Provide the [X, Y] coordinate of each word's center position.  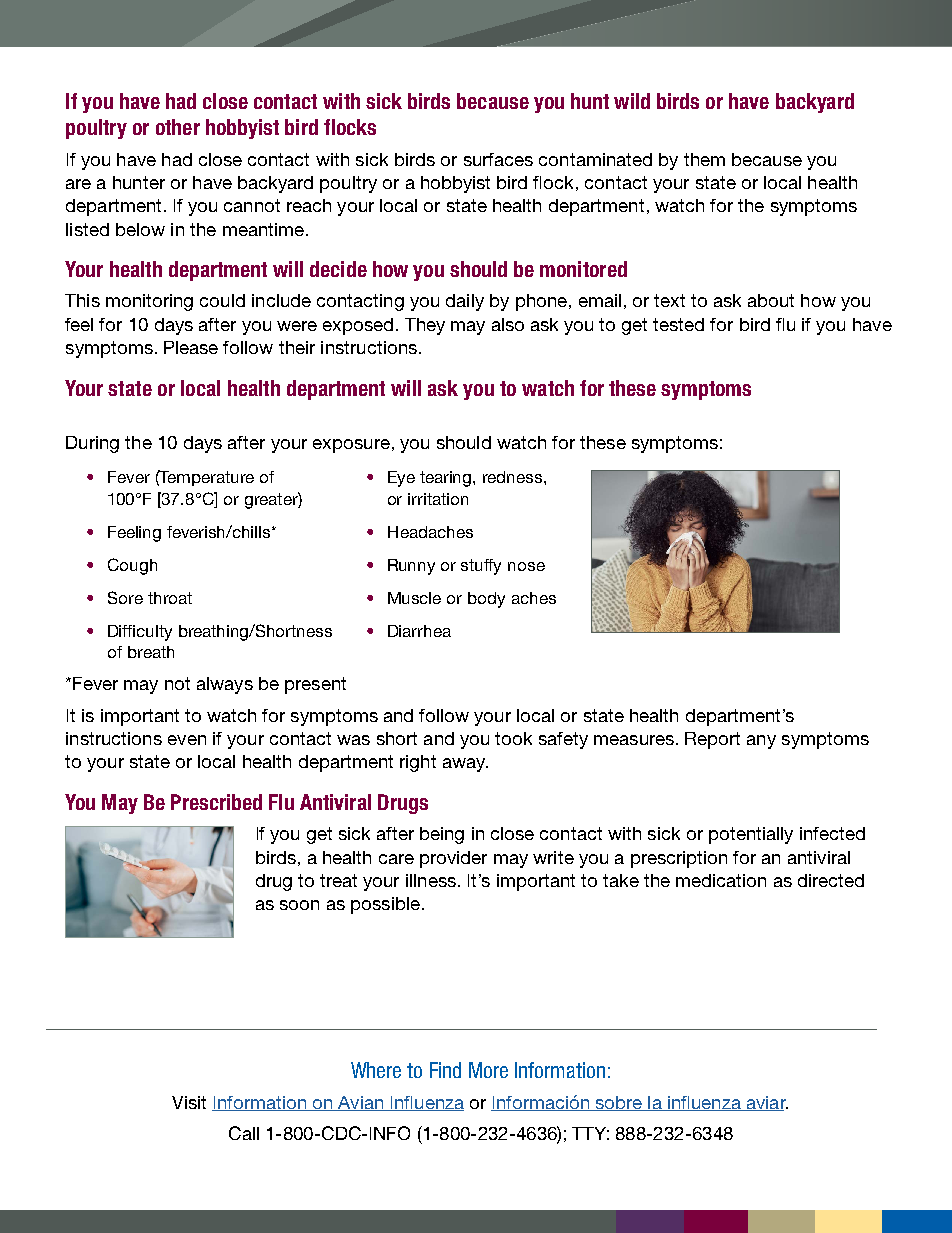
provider [453, 859]
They [425, 326]
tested [678, 324]
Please [191, 347]
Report [712, 740]
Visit [189, 1102]
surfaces [498, 159]
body [486, 600]
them [704, 159]
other [178, 127]
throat [170, 598]
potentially [751, 835]
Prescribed [216, 802]
